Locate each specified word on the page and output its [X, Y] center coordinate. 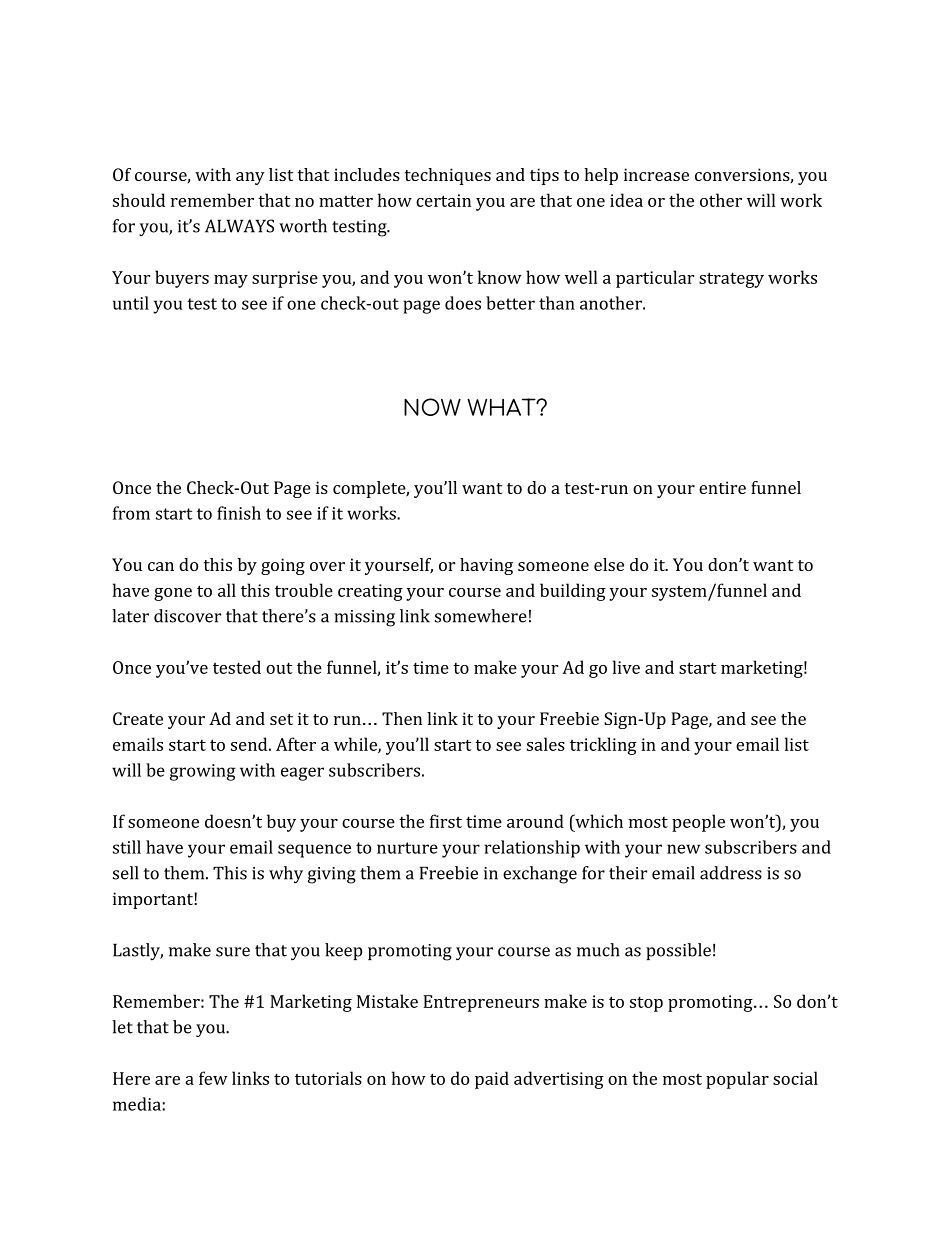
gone [173, 594]
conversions [742, 174]
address [731, 873]
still [127, 847]
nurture [407, 848]
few [213, 1078]
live [626, 667]
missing [364, 618]
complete [370, 489]
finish [239, 513]
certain [443, 200]
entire [722, 487]
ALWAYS [239, 226]
